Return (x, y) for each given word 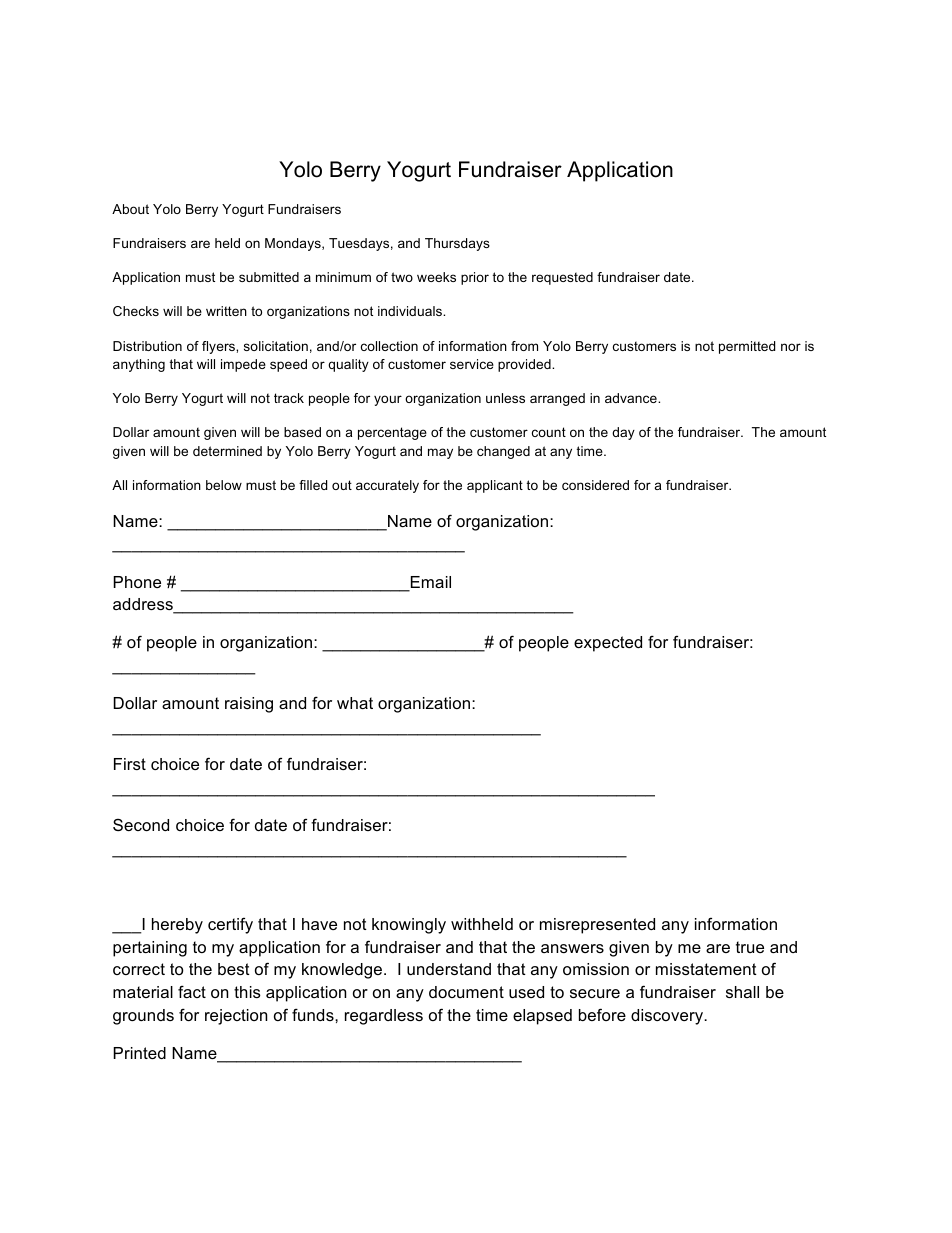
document (466, 992)
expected (608, 644)
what (355, 703)
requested (562, 278)
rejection (236, 1017)
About (130, 209)
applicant (495, 486)
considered (595, 485)
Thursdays (457, 244)
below (224, 485)
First (130, 764)
